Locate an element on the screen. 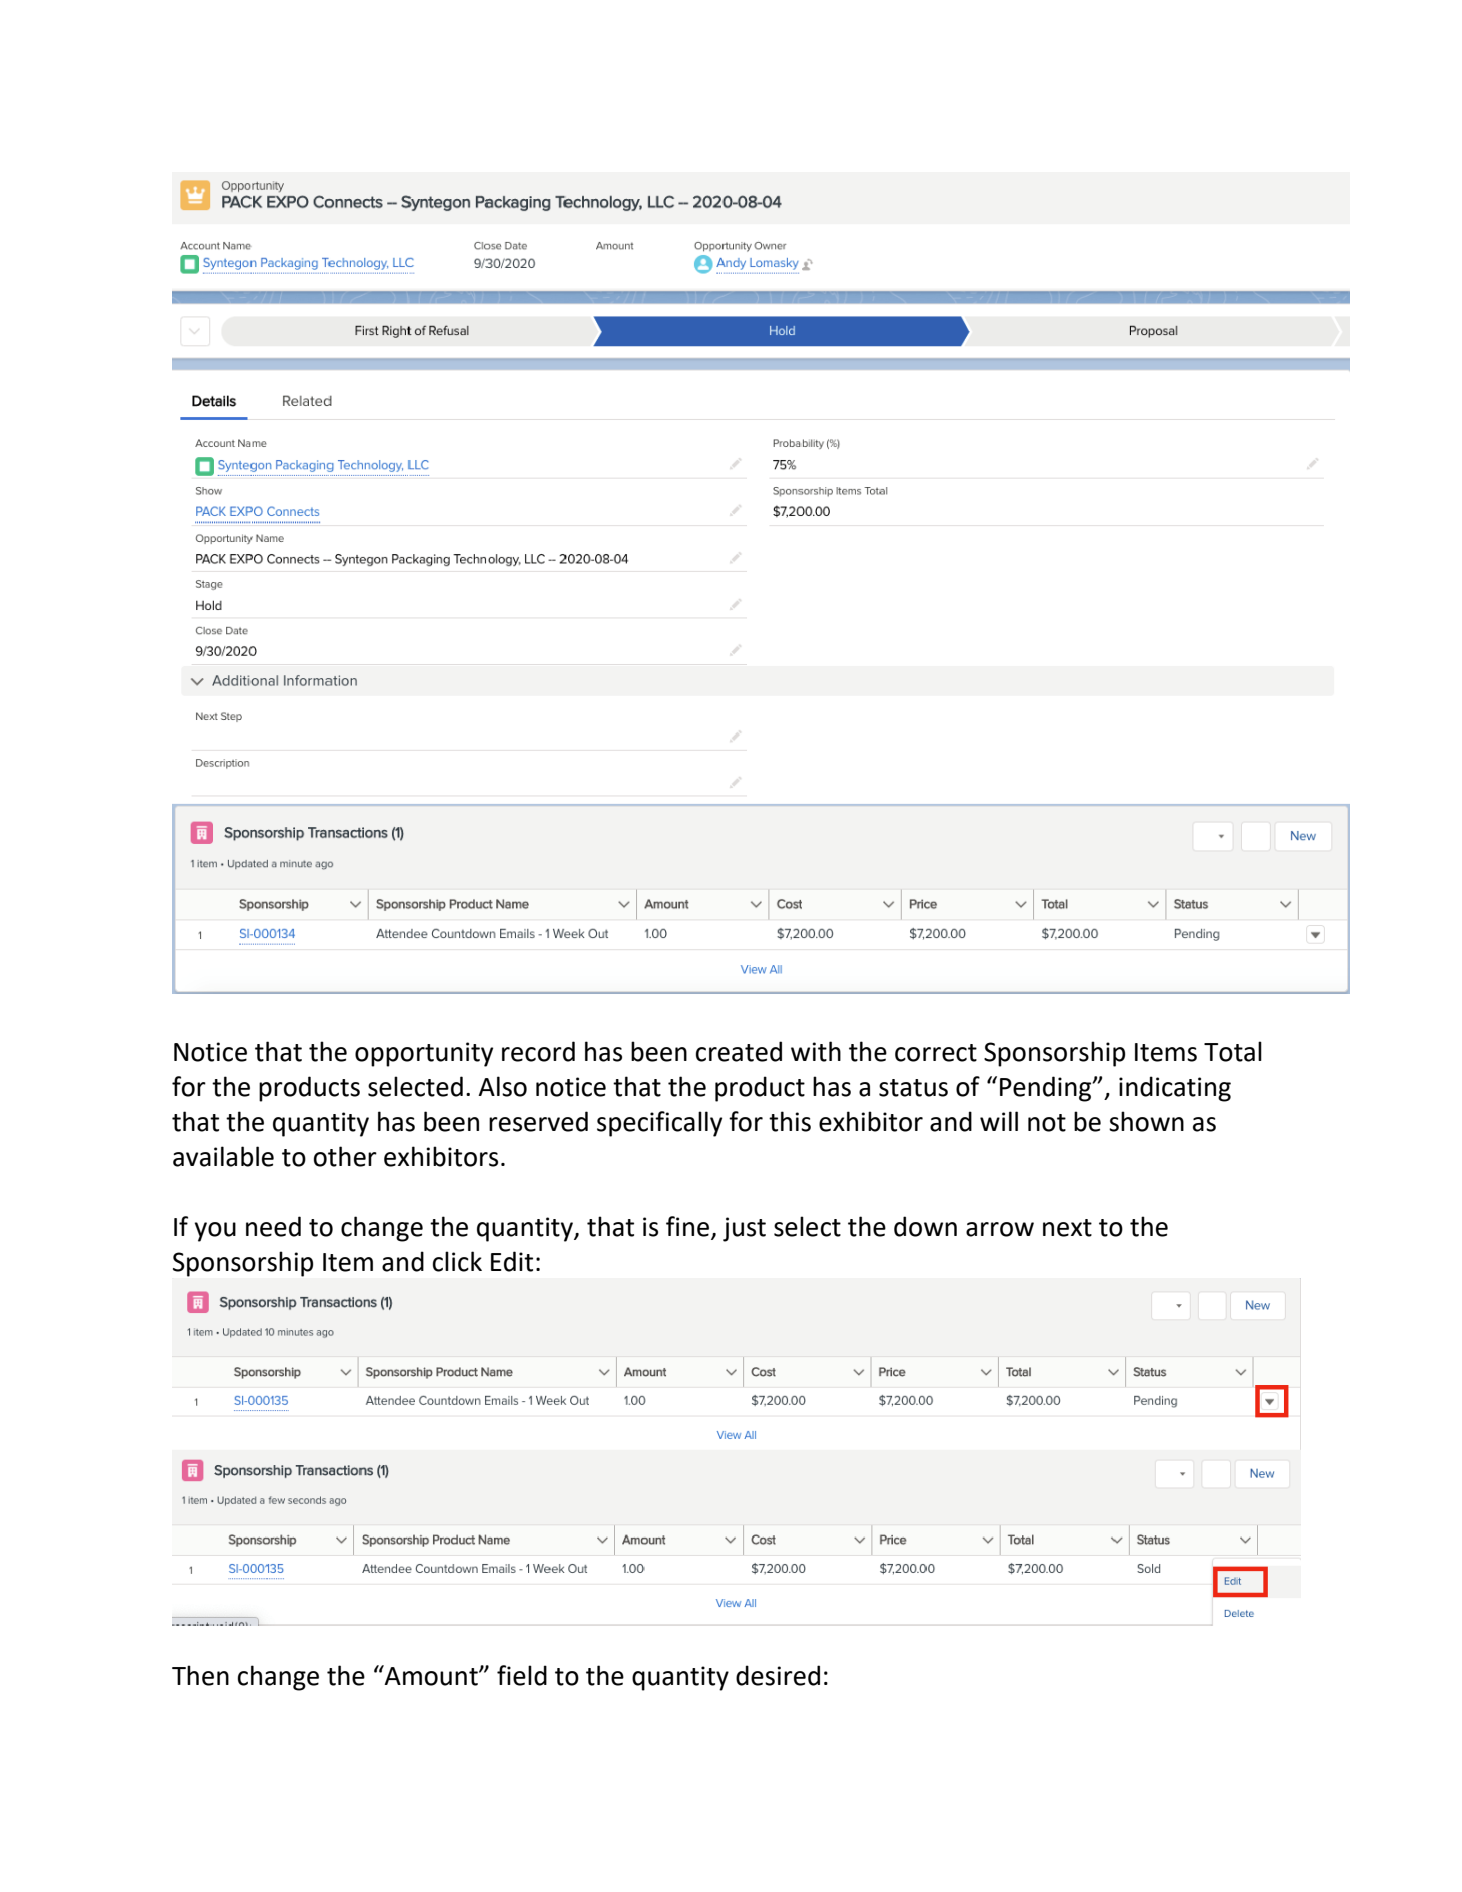 The image size is (1462, 1892). fine is located at coordinates (689, 1227).
